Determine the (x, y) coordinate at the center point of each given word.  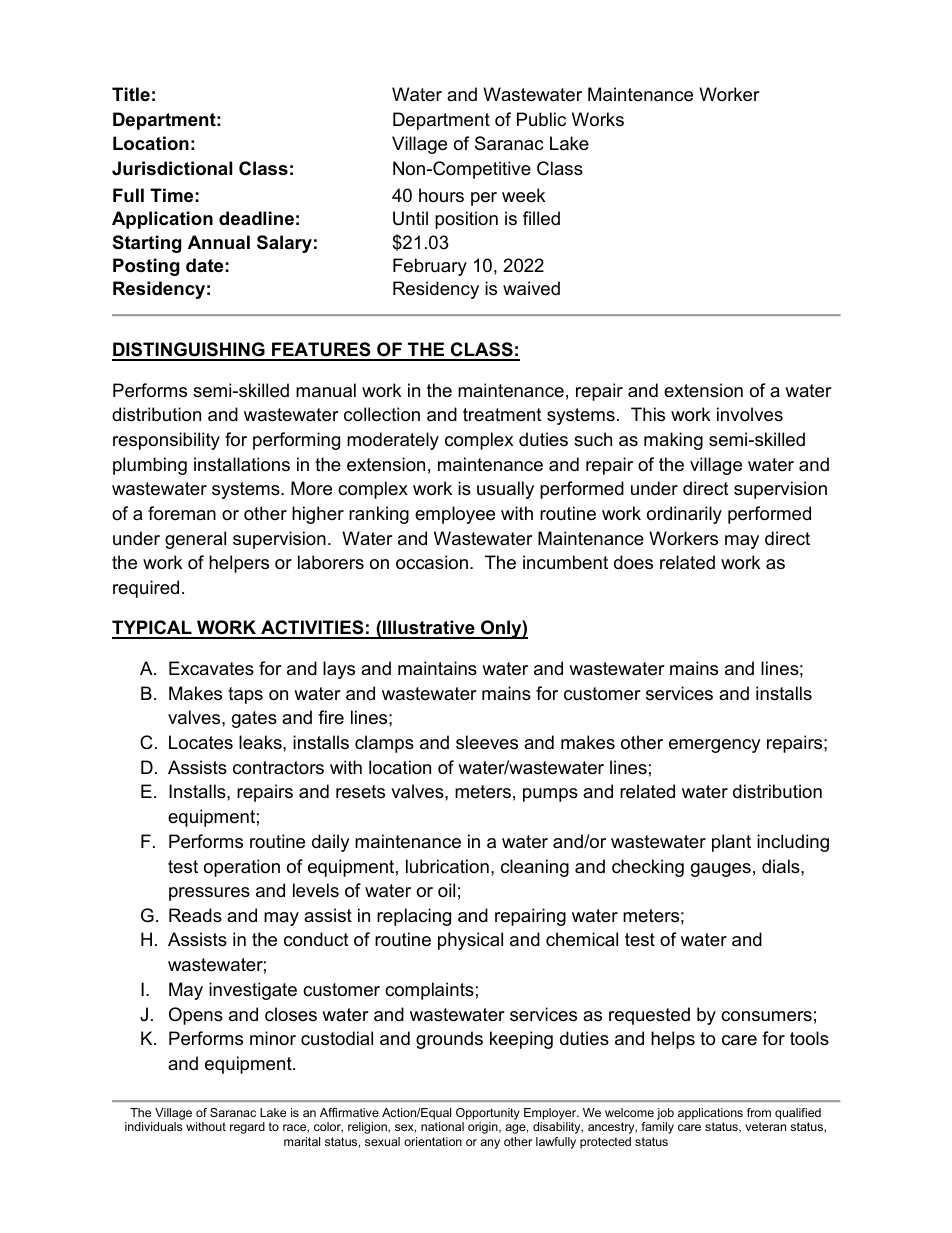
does (633, 562)
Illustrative (429, 629)
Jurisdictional (172, 168)
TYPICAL (153, 629)
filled (541, 218)
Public (541, 119)
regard (247, 1128)
